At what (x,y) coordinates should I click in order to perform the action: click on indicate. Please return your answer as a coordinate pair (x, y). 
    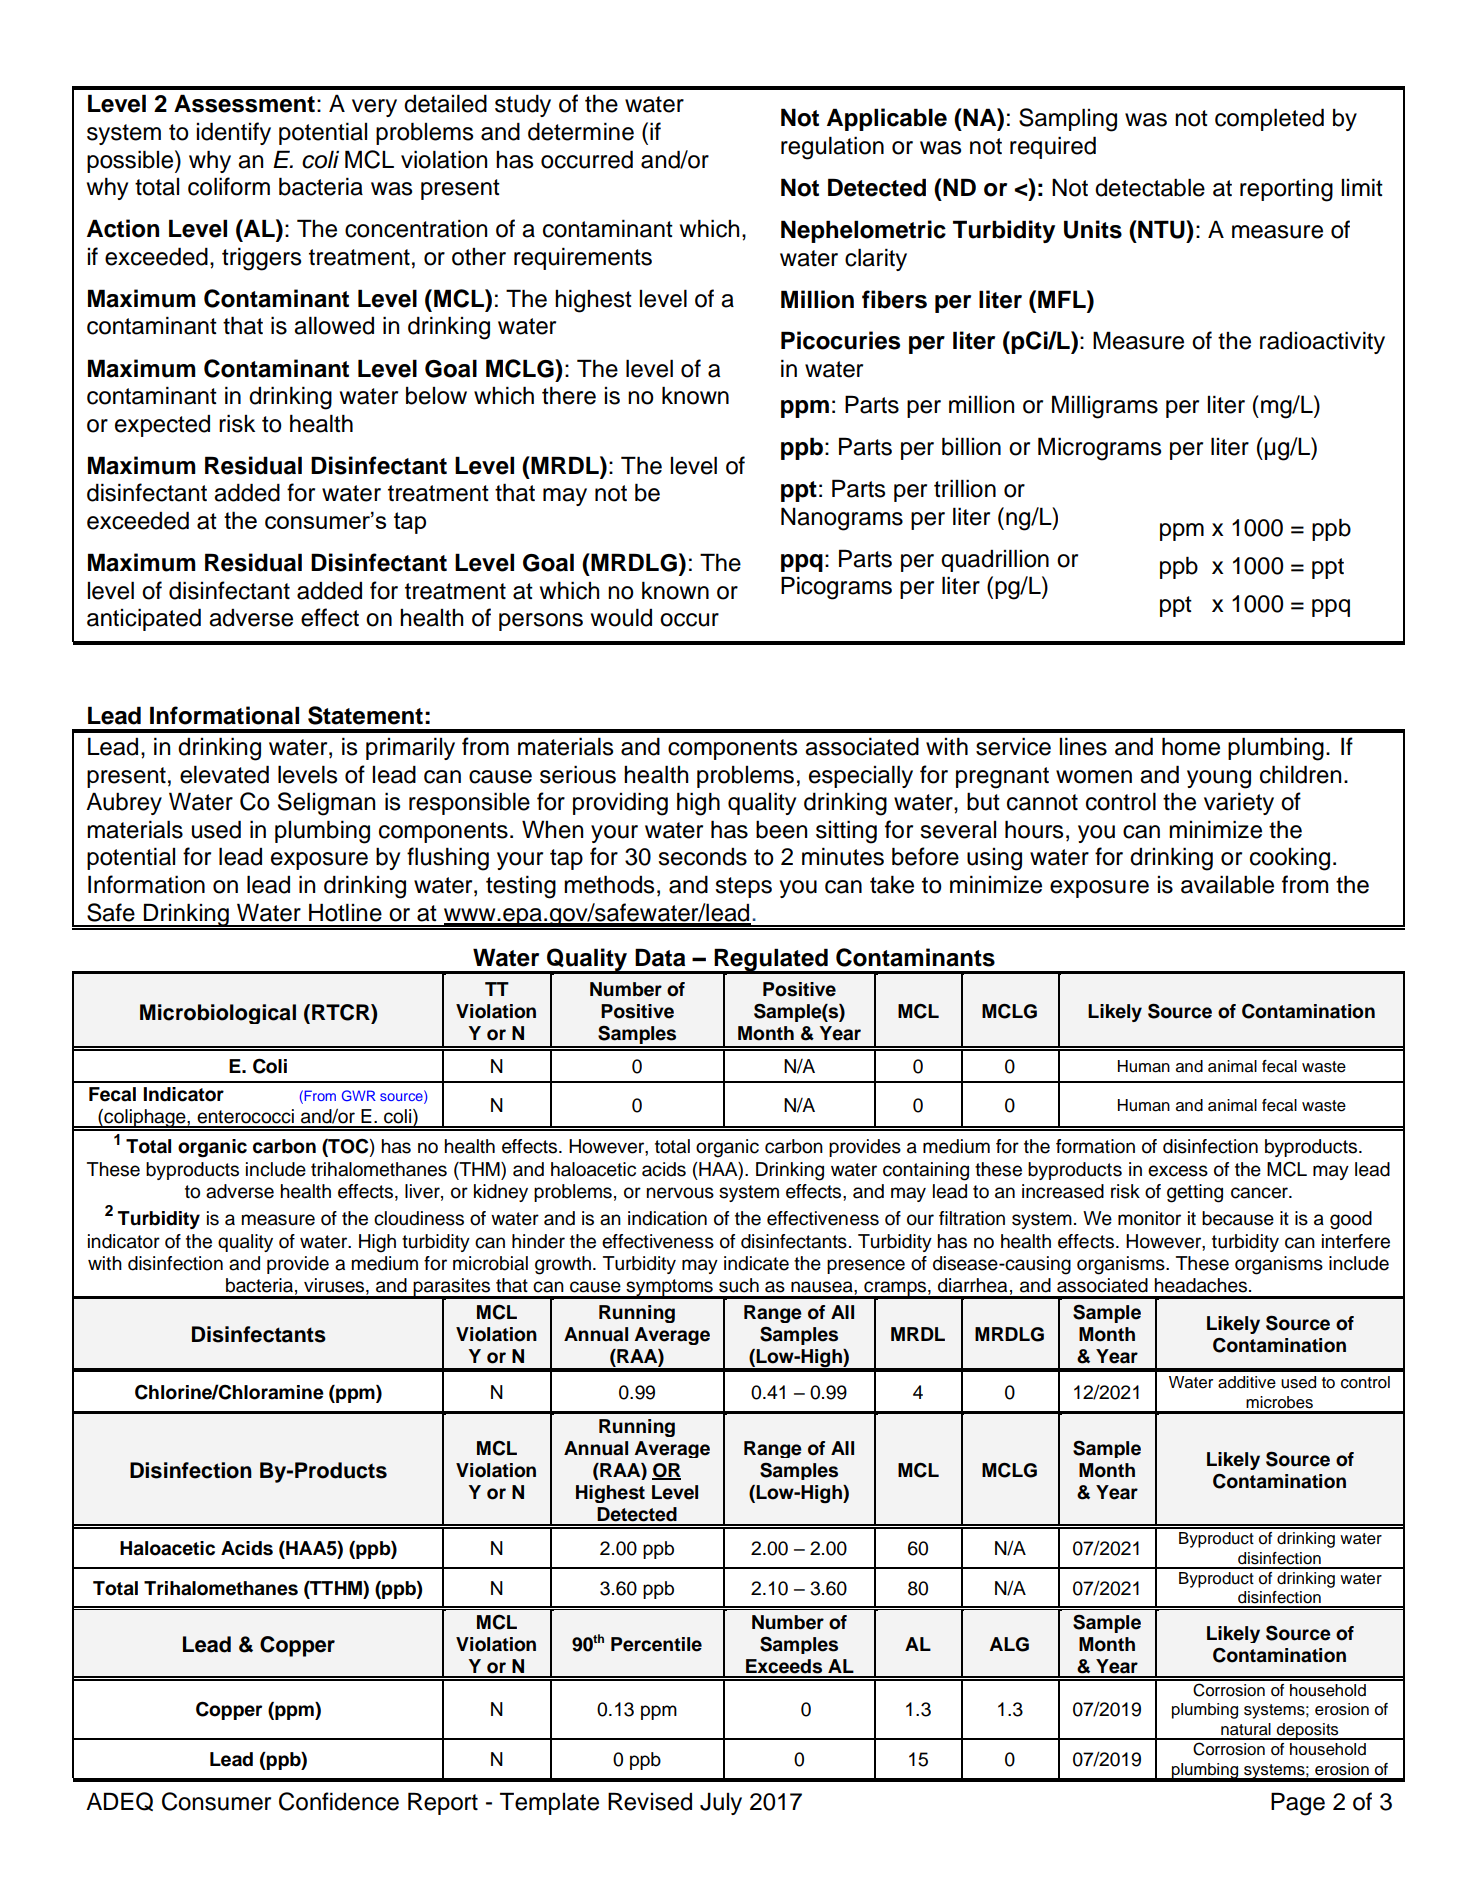
    Looking at the image, I should click on (756, 1263).
